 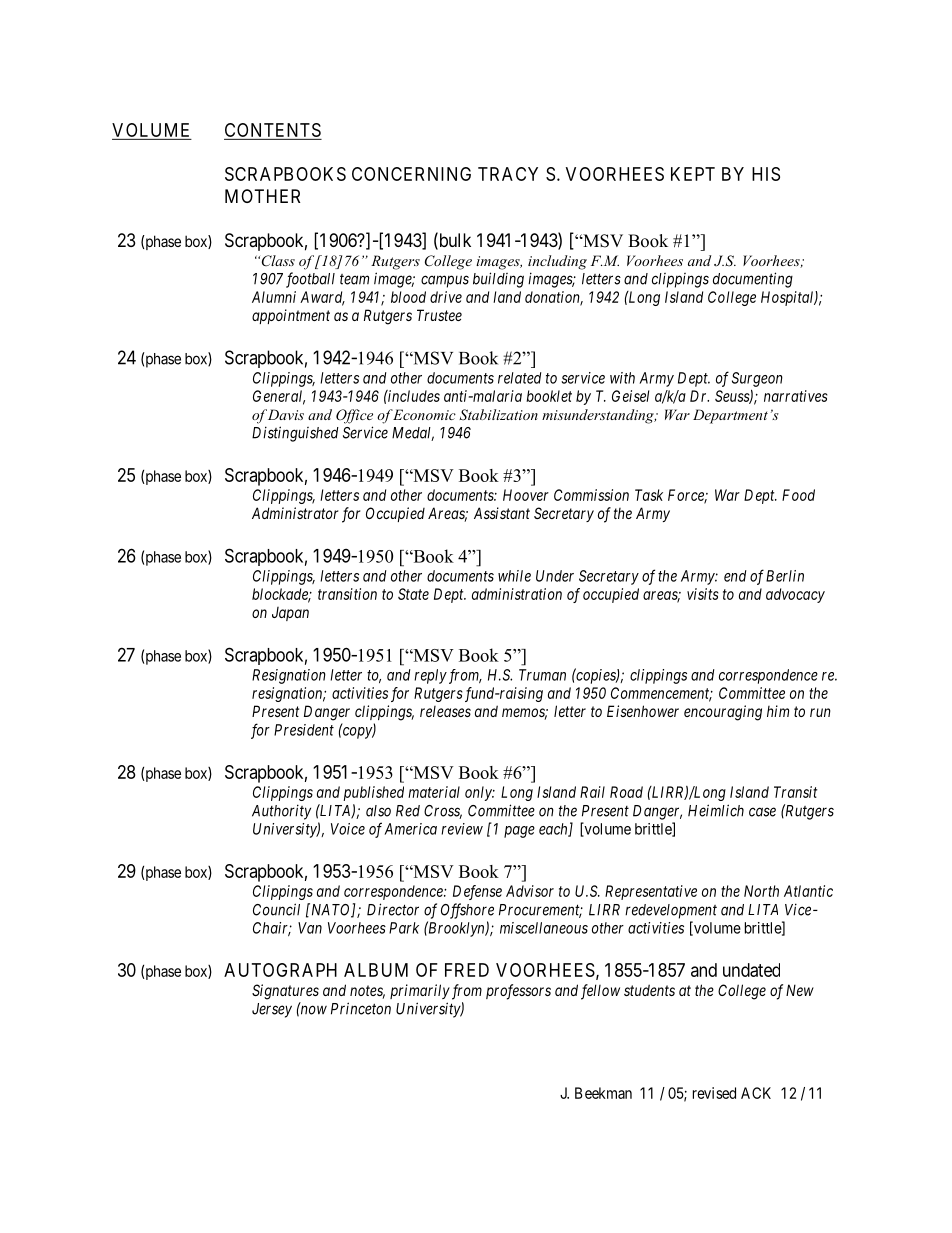 I want to click on Hoover, so click(x=526, y=495).
